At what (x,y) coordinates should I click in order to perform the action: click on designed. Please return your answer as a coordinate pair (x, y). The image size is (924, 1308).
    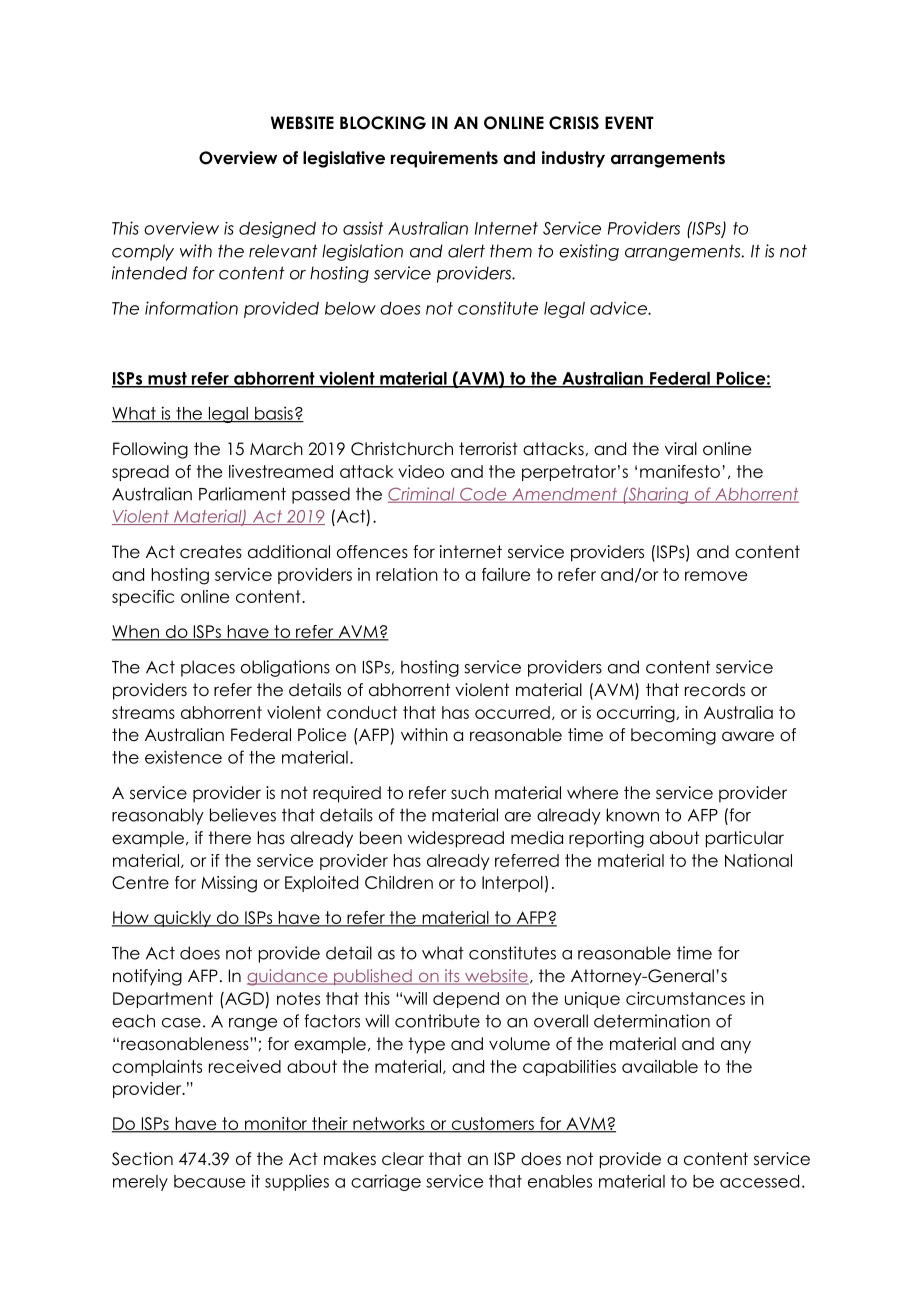
    Looking at the image, I should click on (277, 229).
